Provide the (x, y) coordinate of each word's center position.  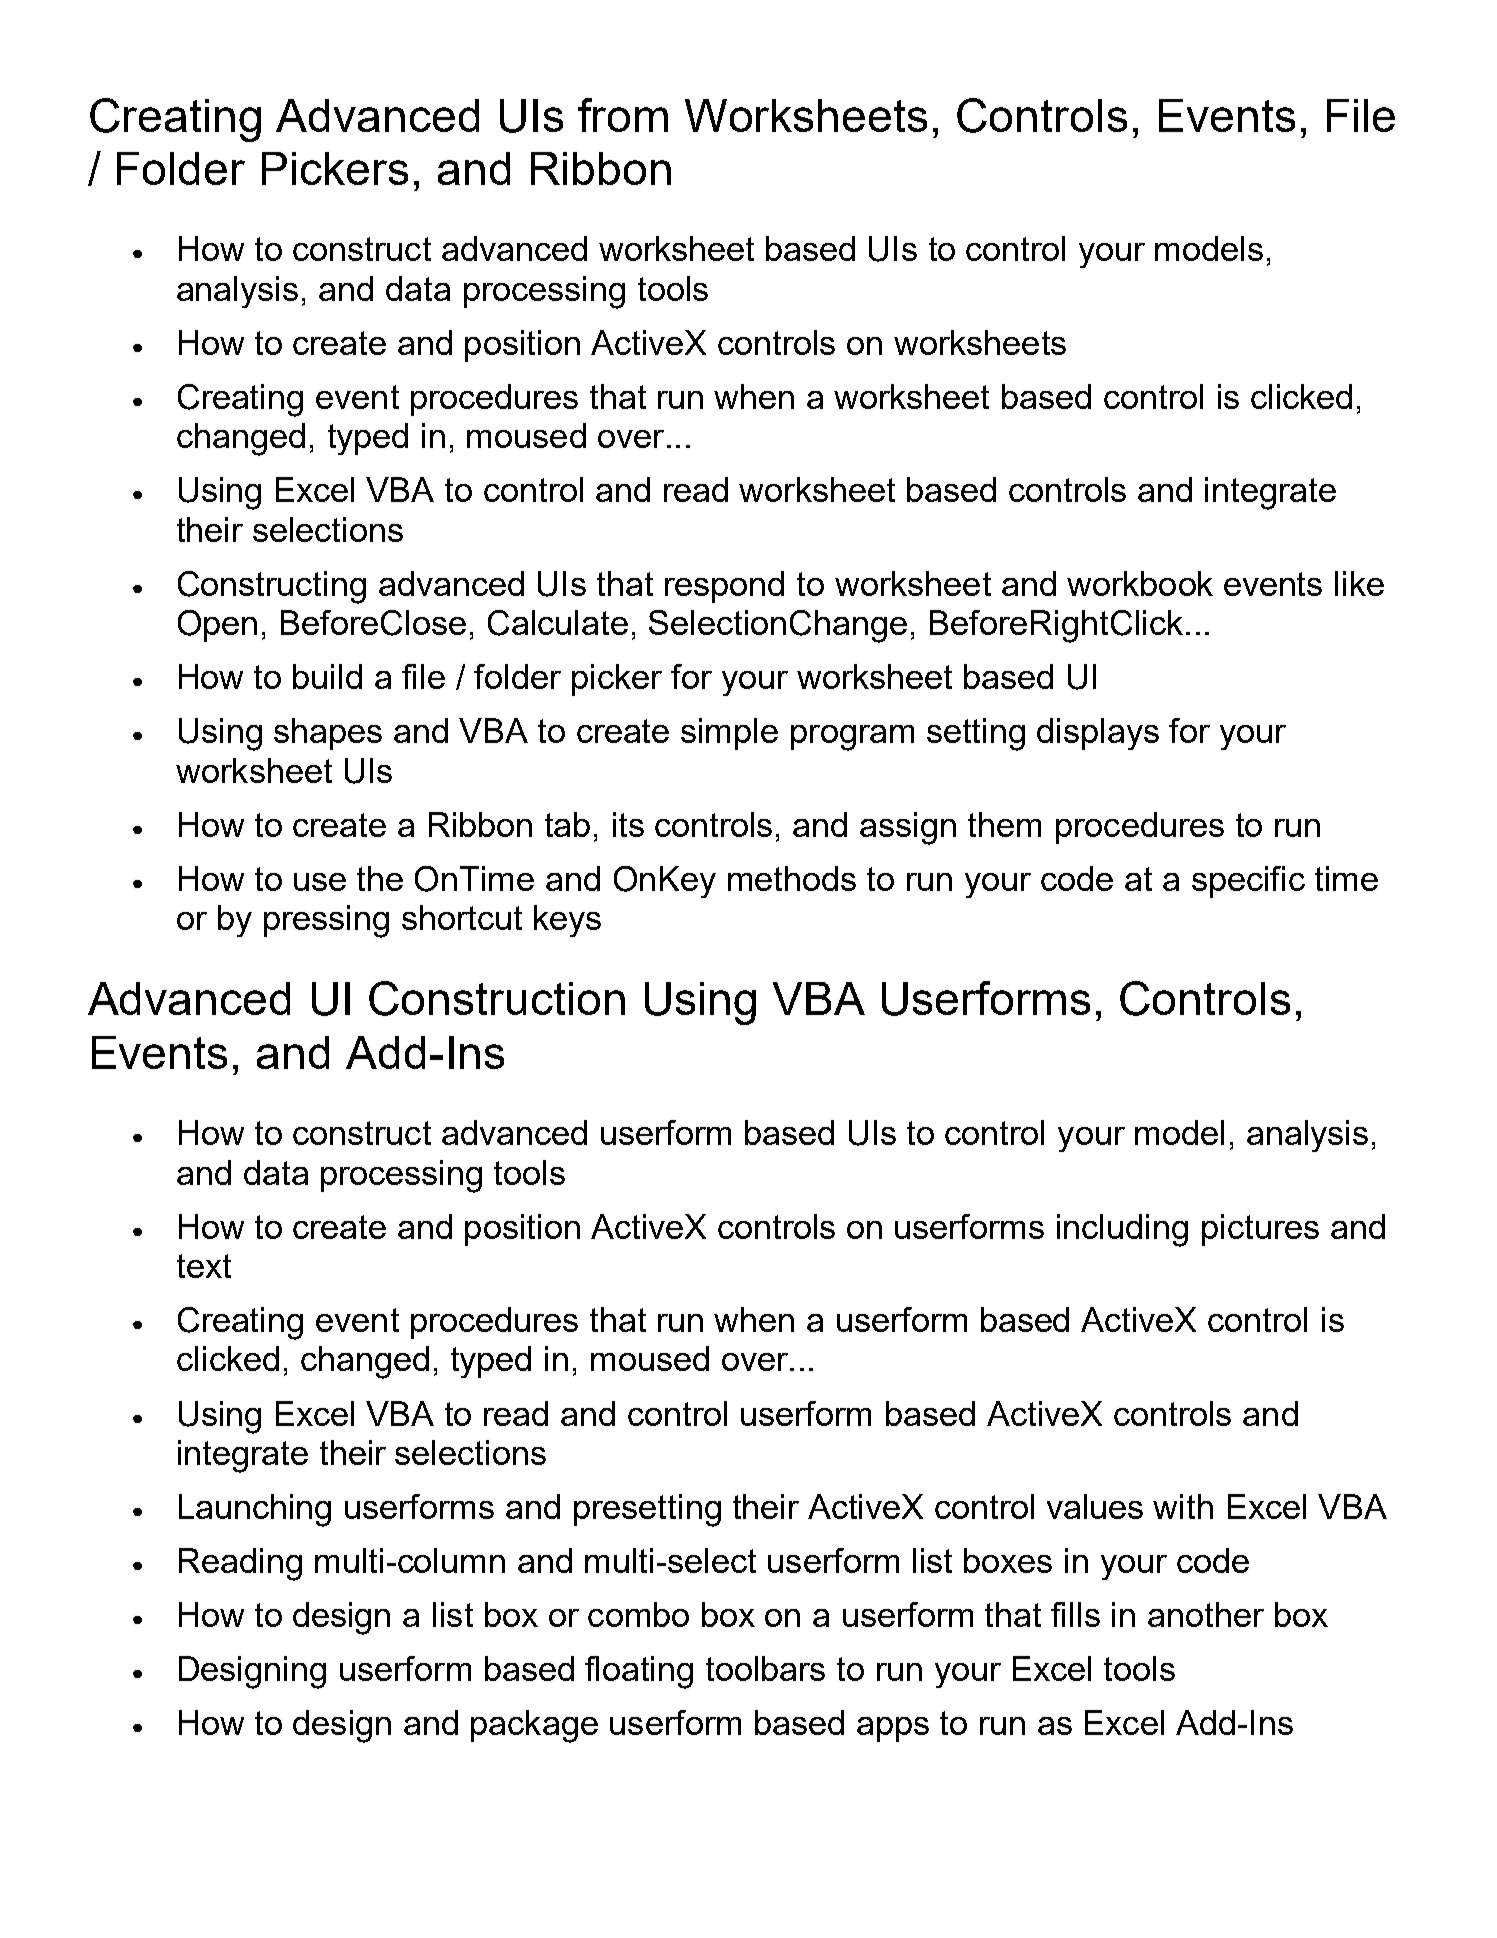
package (534, 1726)
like (1359, 583)
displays (1098, 734)
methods (792, 878)
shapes (328, 734)
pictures (1260, 1230)
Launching (255, 1510)
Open (217, 626)
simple (729, 734)
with (1183, 1506)
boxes (1008, 1560)
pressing (326, 921)
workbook (1140, 583)
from (623, 115)
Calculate (558, 623)
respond (724, 587)
